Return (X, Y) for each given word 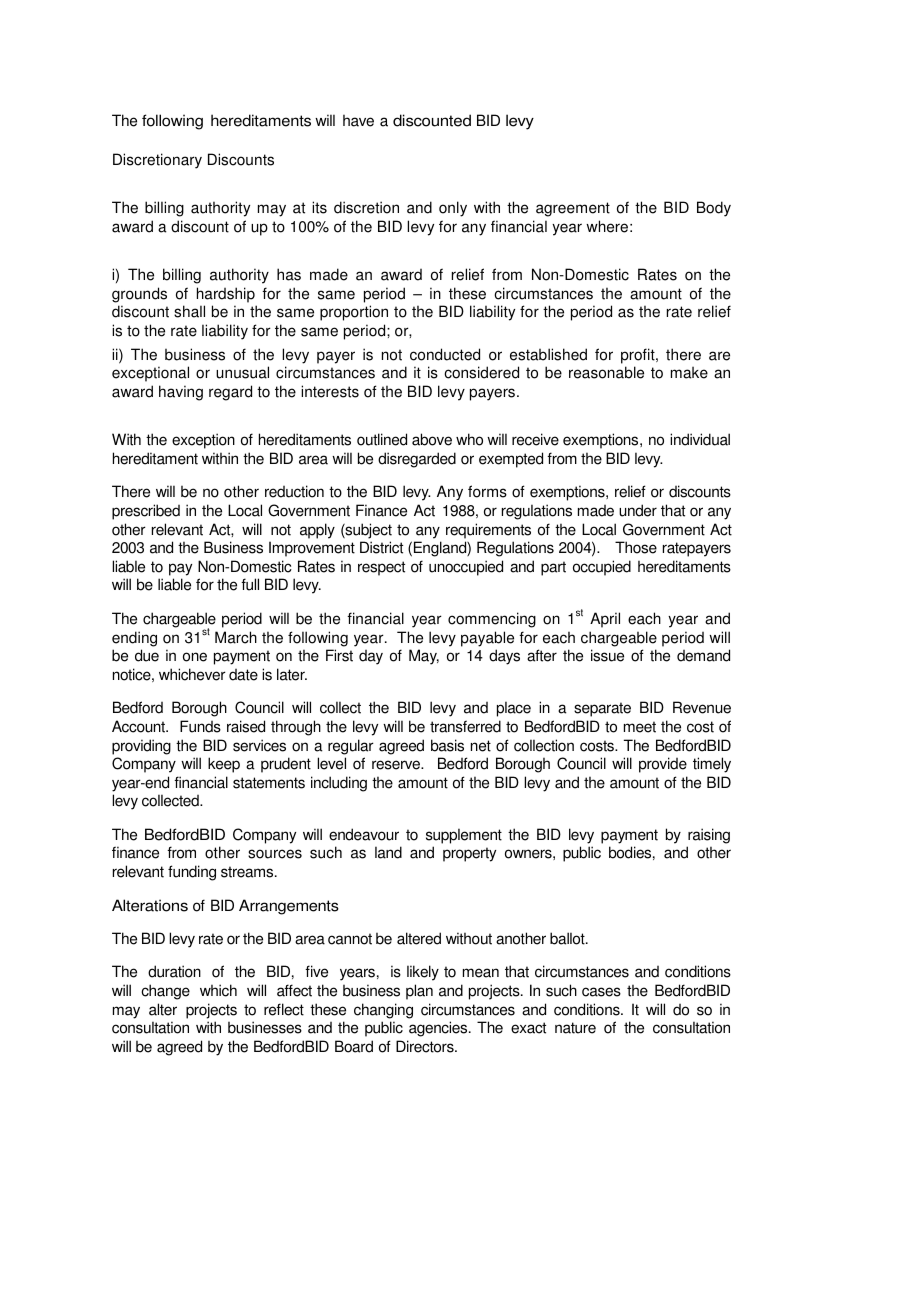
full (250, 584)
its (319, 207)
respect (381, 568)
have (358, 121)
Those (636, 547)
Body (714, 209)
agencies (439, 1029)
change (165, 992)
